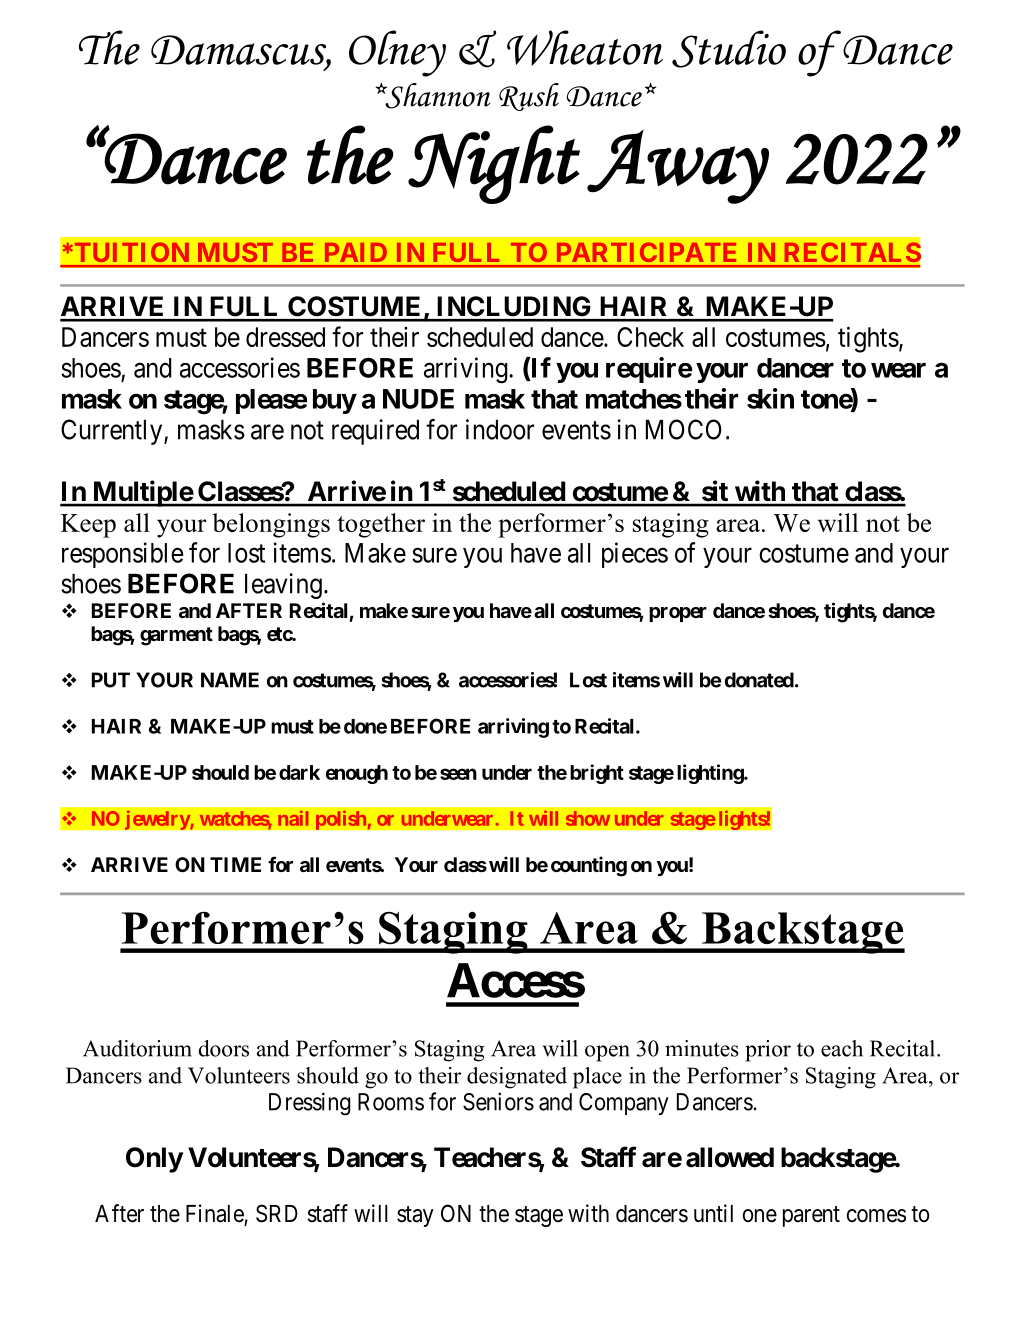 The image size is (1025, 1326). Describe the element at coordinates (176, 636) in the screenshot. I see `garment` at that location.
